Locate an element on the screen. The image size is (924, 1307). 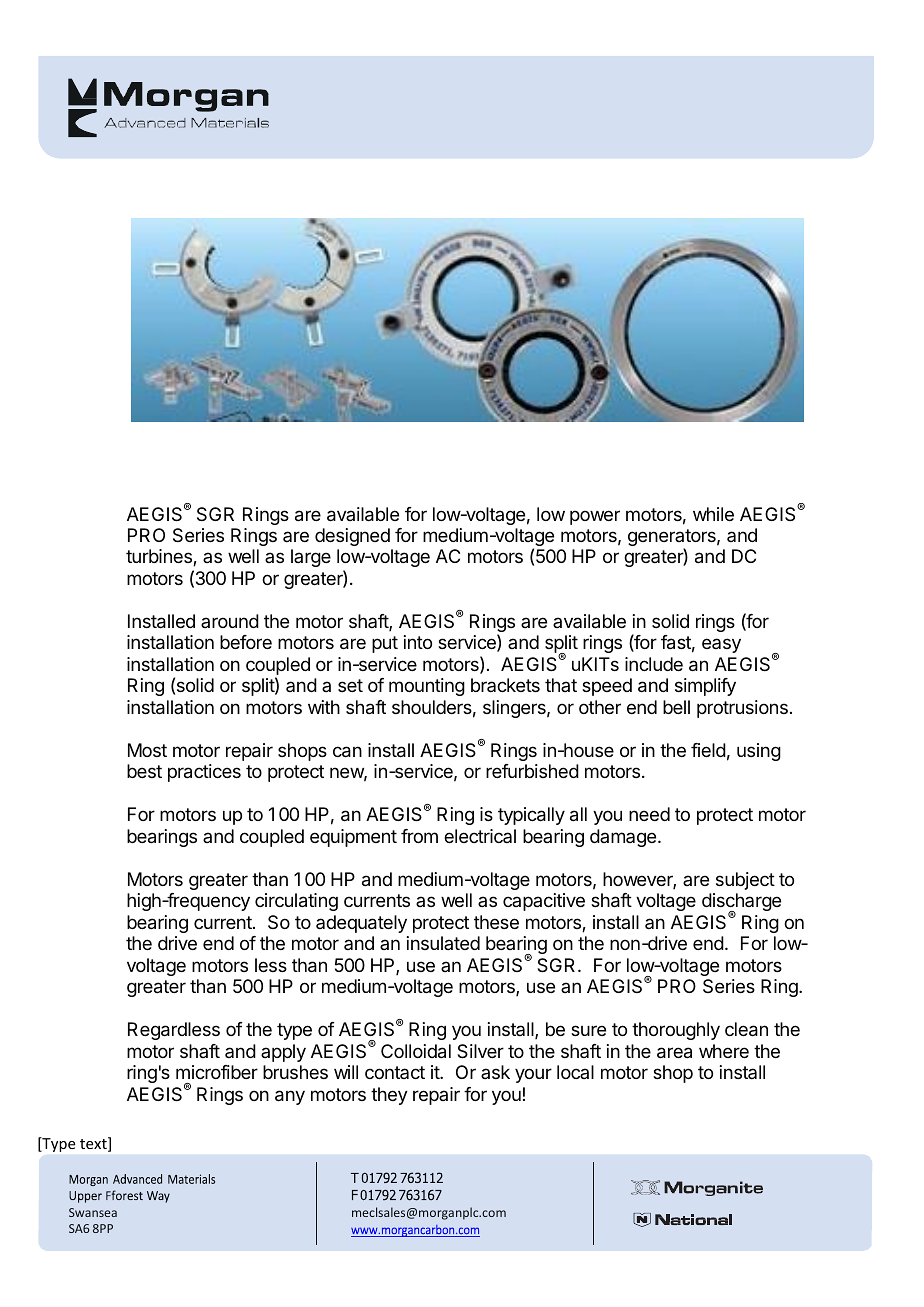
Swansea is located at coordinates (93, 1212).
